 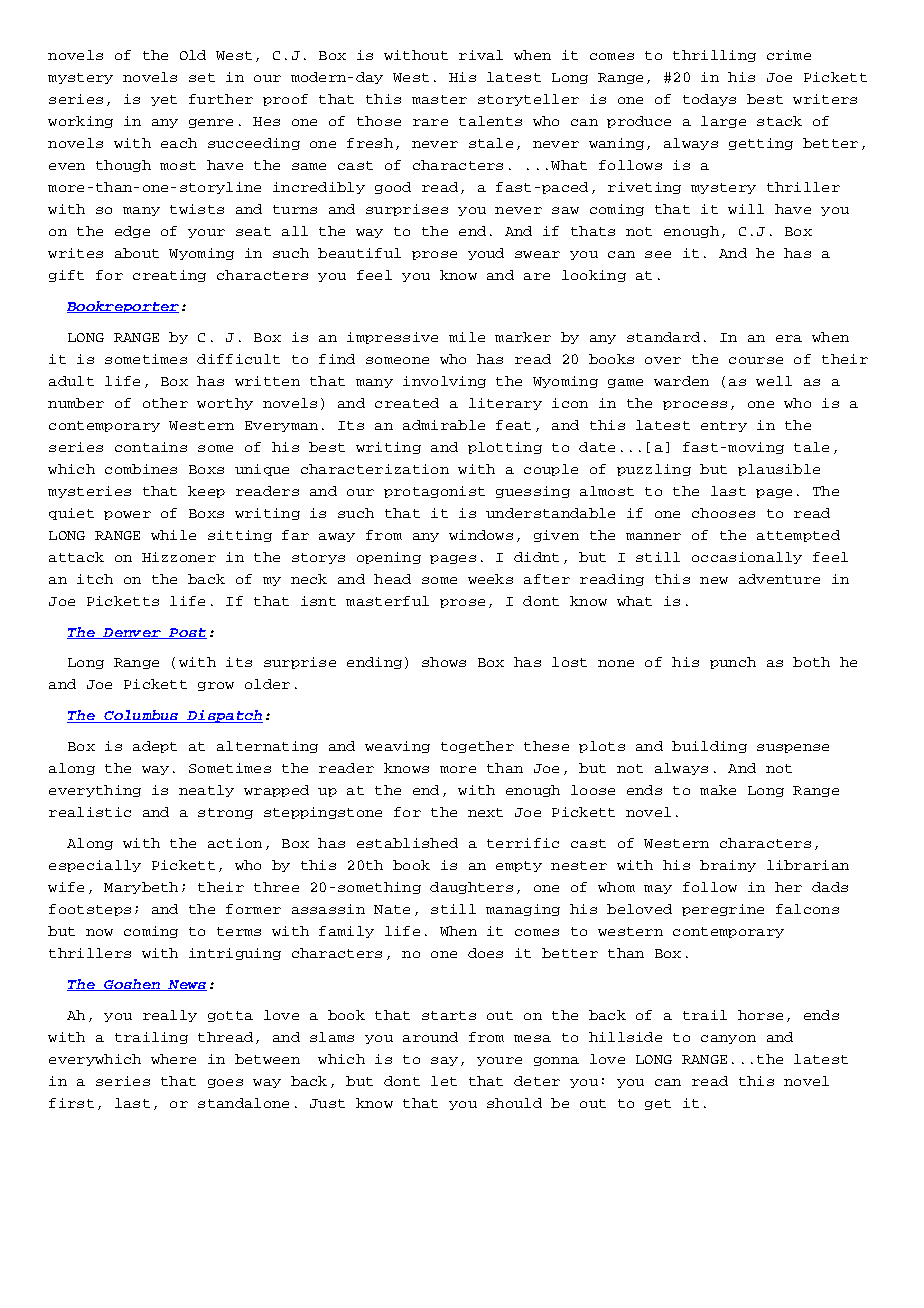 I want to click on let, so click(x=444, y=1081).
